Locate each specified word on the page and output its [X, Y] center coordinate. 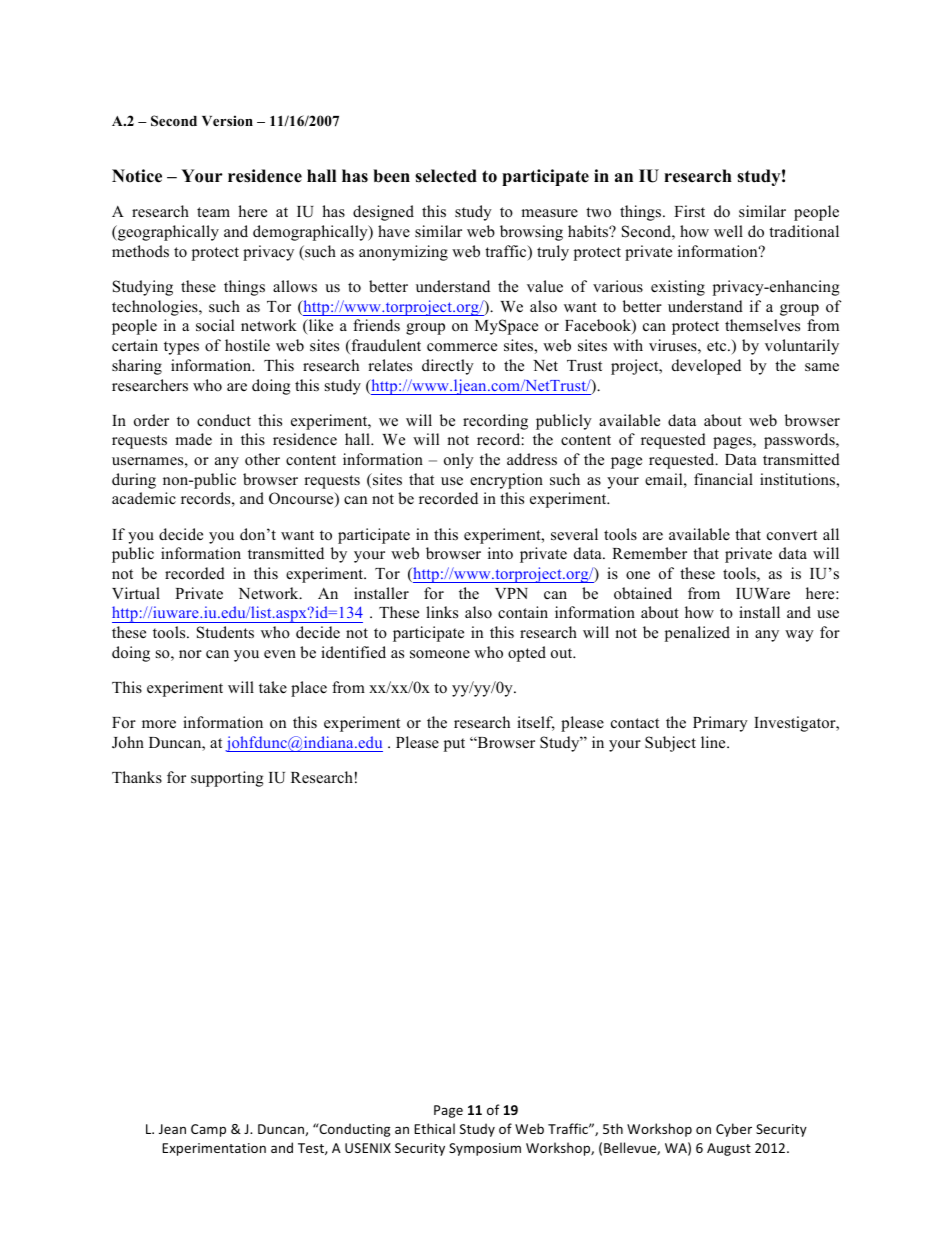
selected [446, 176]
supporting [227, 779]
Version [227, 120]
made [193, 439]
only [459, 461]
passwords [800, 441]
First [689, 211]
